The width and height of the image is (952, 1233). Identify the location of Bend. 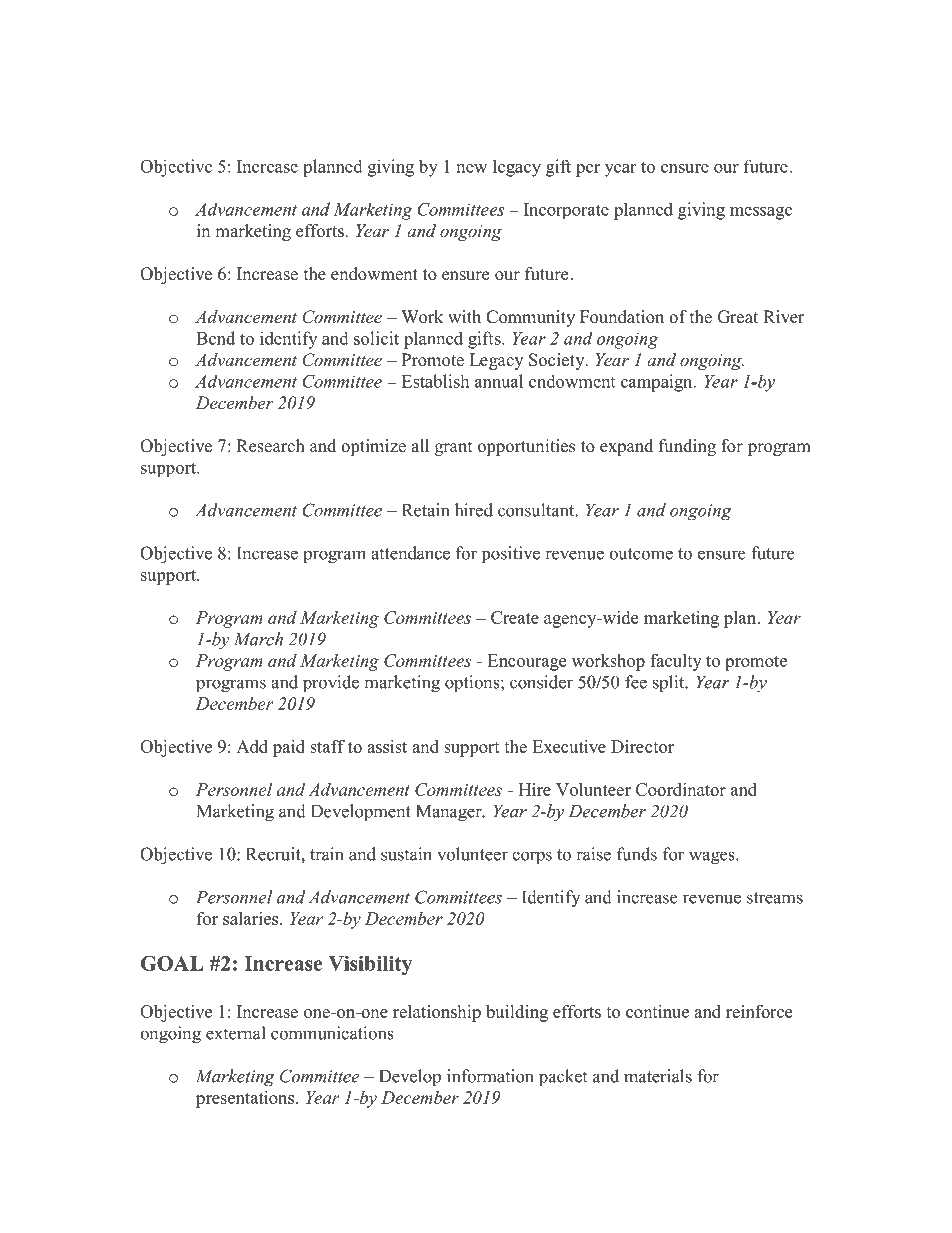
(215, 338).
